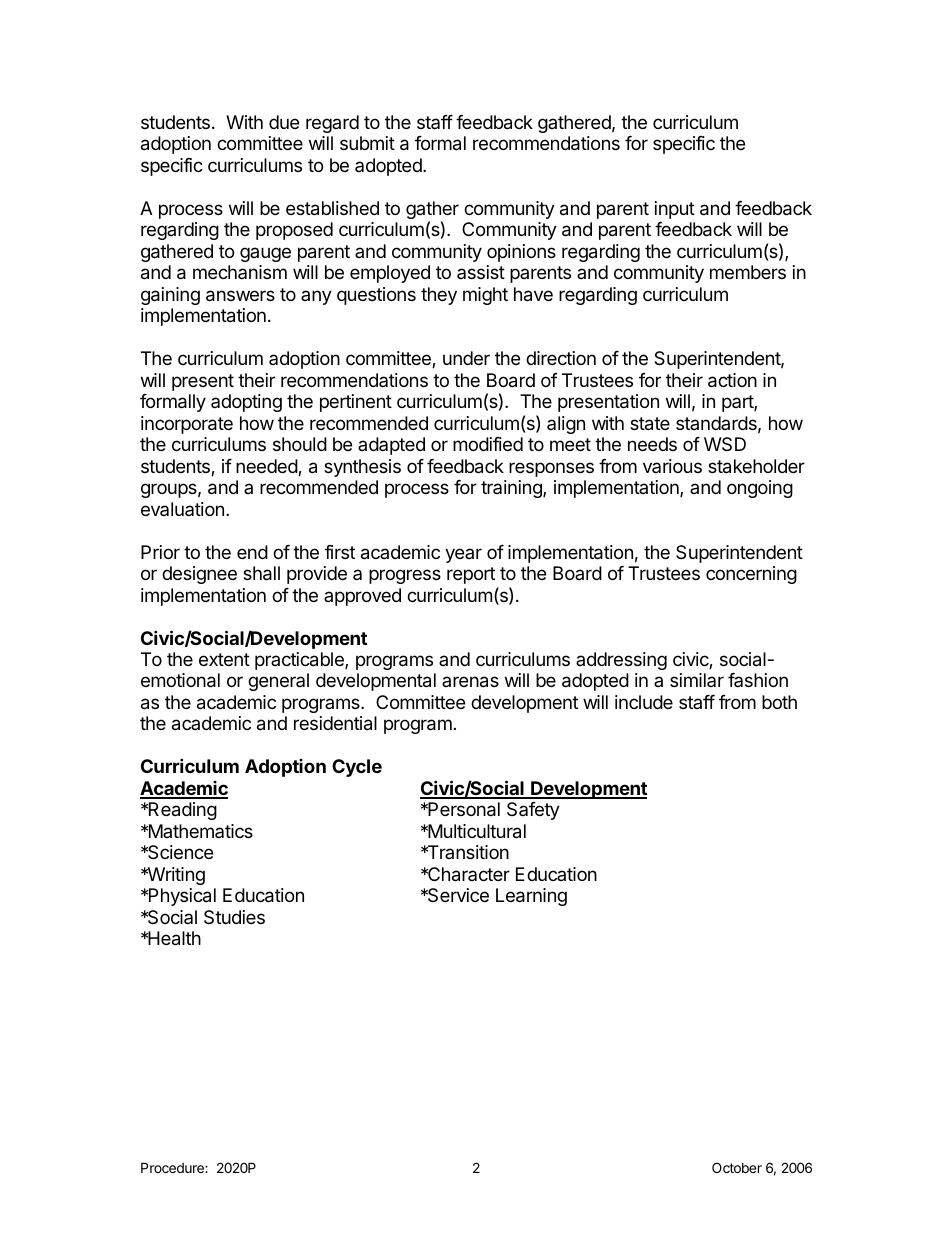 The image size is (952, 1233). What do you see at coordinates (284, 122) in the screenshot?
I see `due` at bounding box center [284, 122].
